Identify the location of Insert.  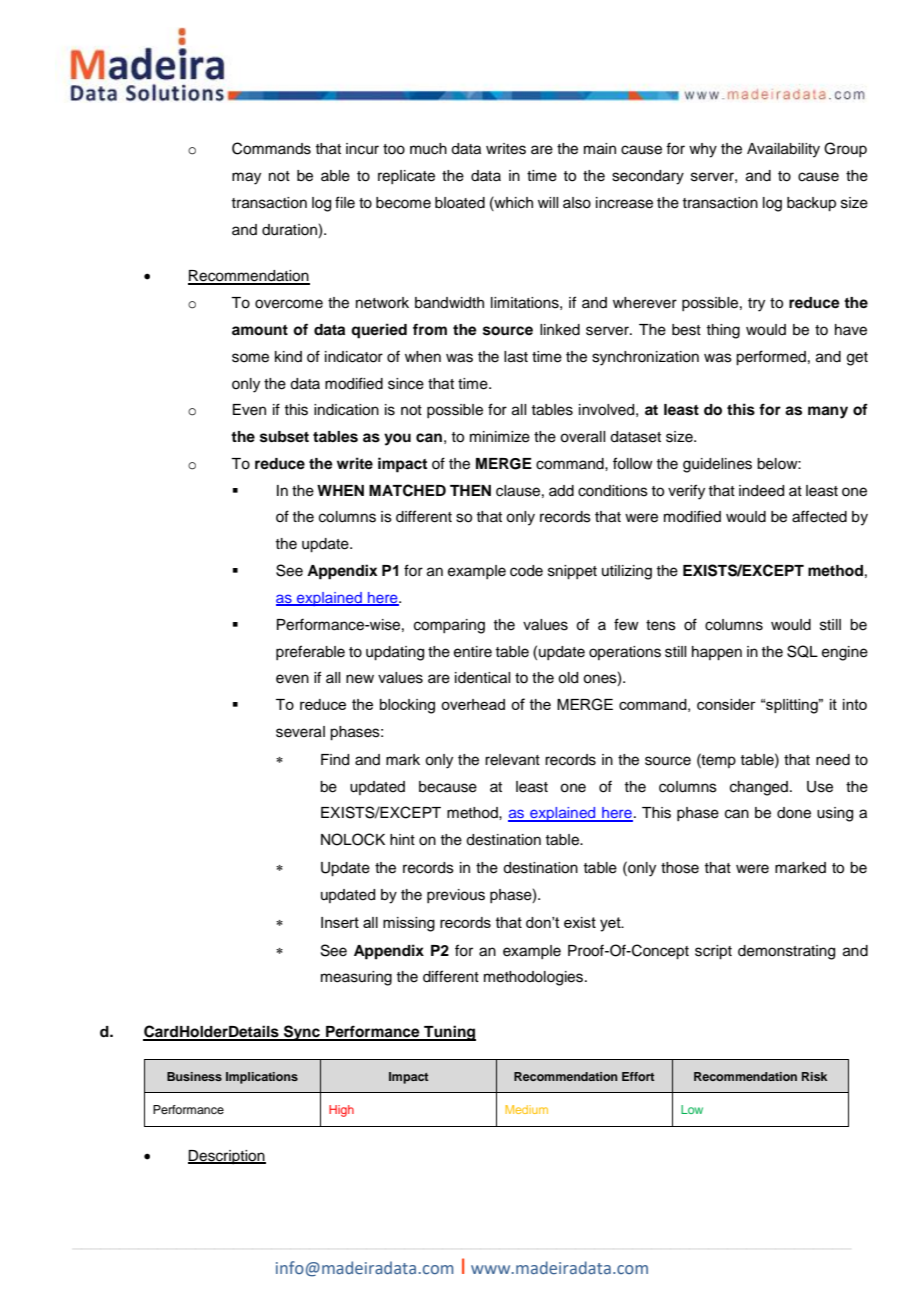
(340, 922).
